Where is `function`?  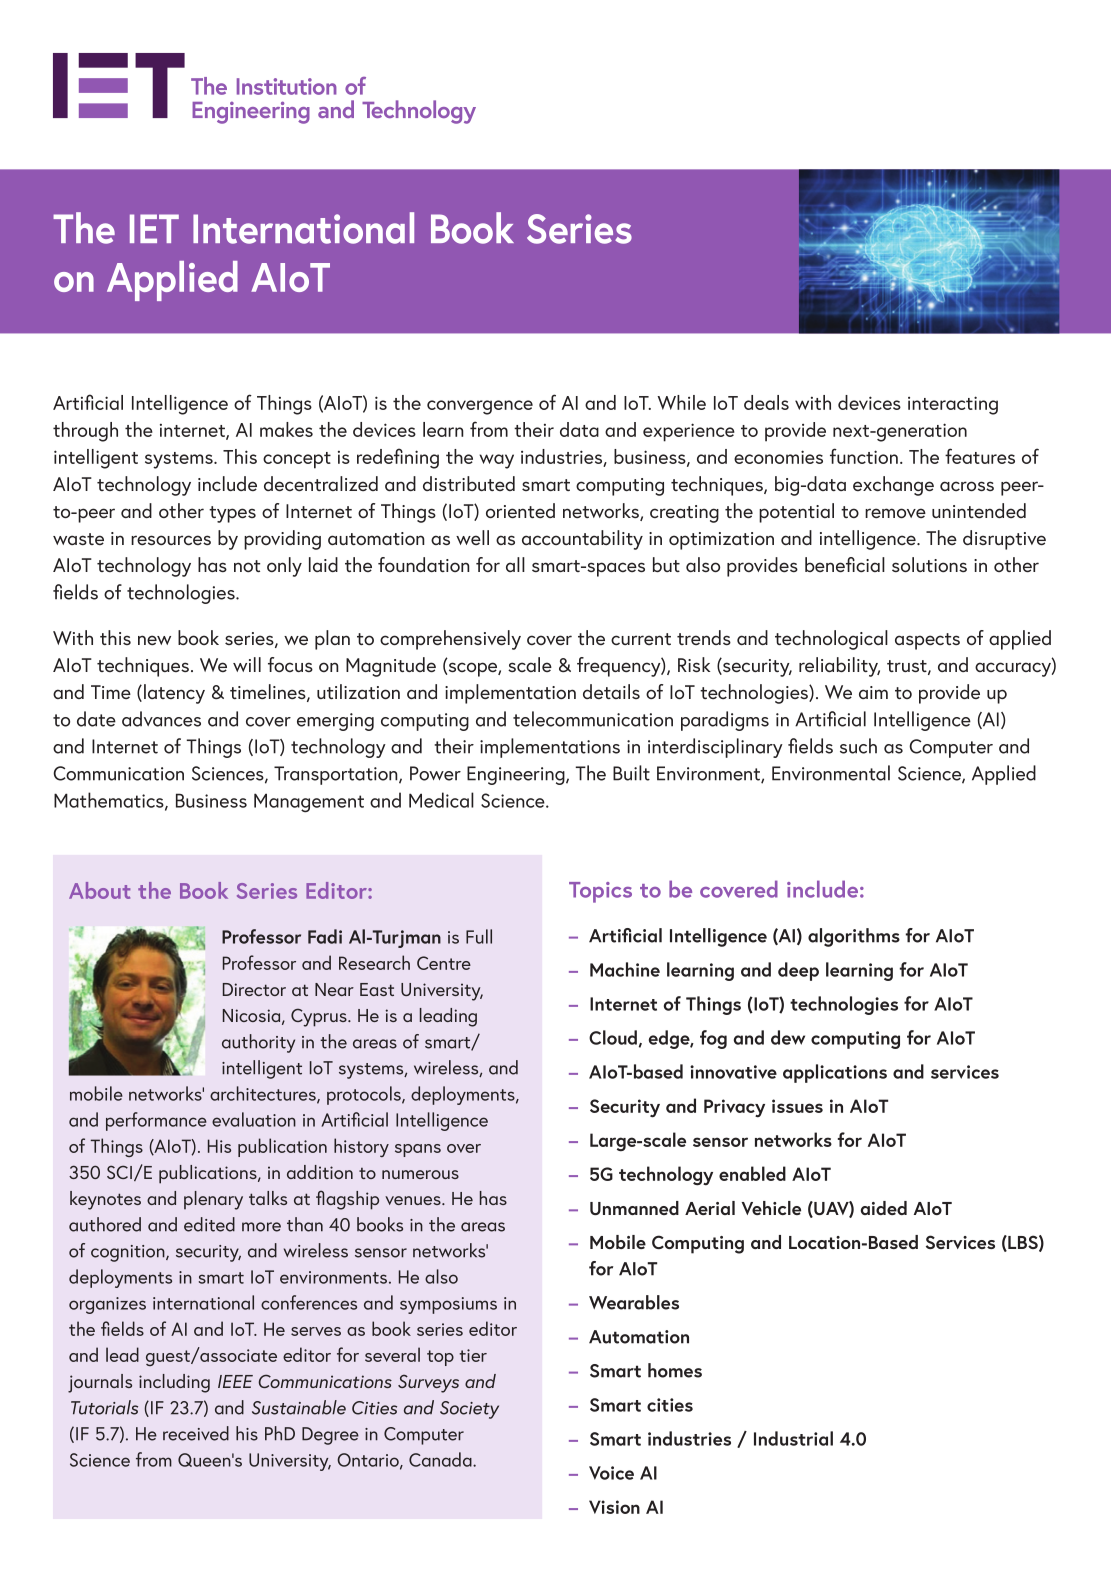 function is located at coordinates (864, 456).
